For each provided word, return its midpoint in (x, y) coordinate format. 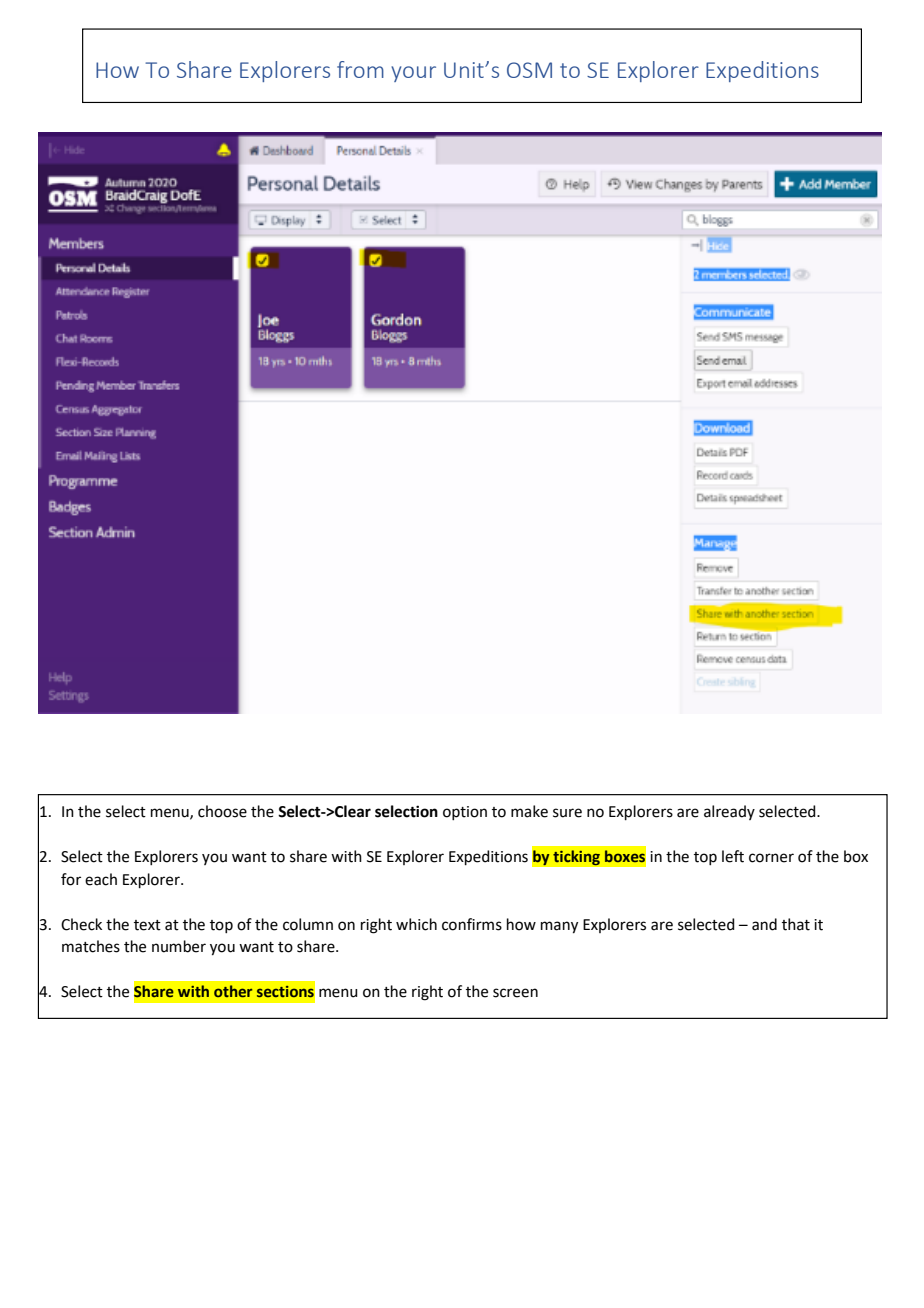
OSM (529, 70)
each (101, 879)
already (729, 812)
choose (222, 811)
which (416, 924)
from (360, 69)
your (413, 74)
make (529, 811)
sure (567, 813)
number (179, 946)
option (465, 813)
